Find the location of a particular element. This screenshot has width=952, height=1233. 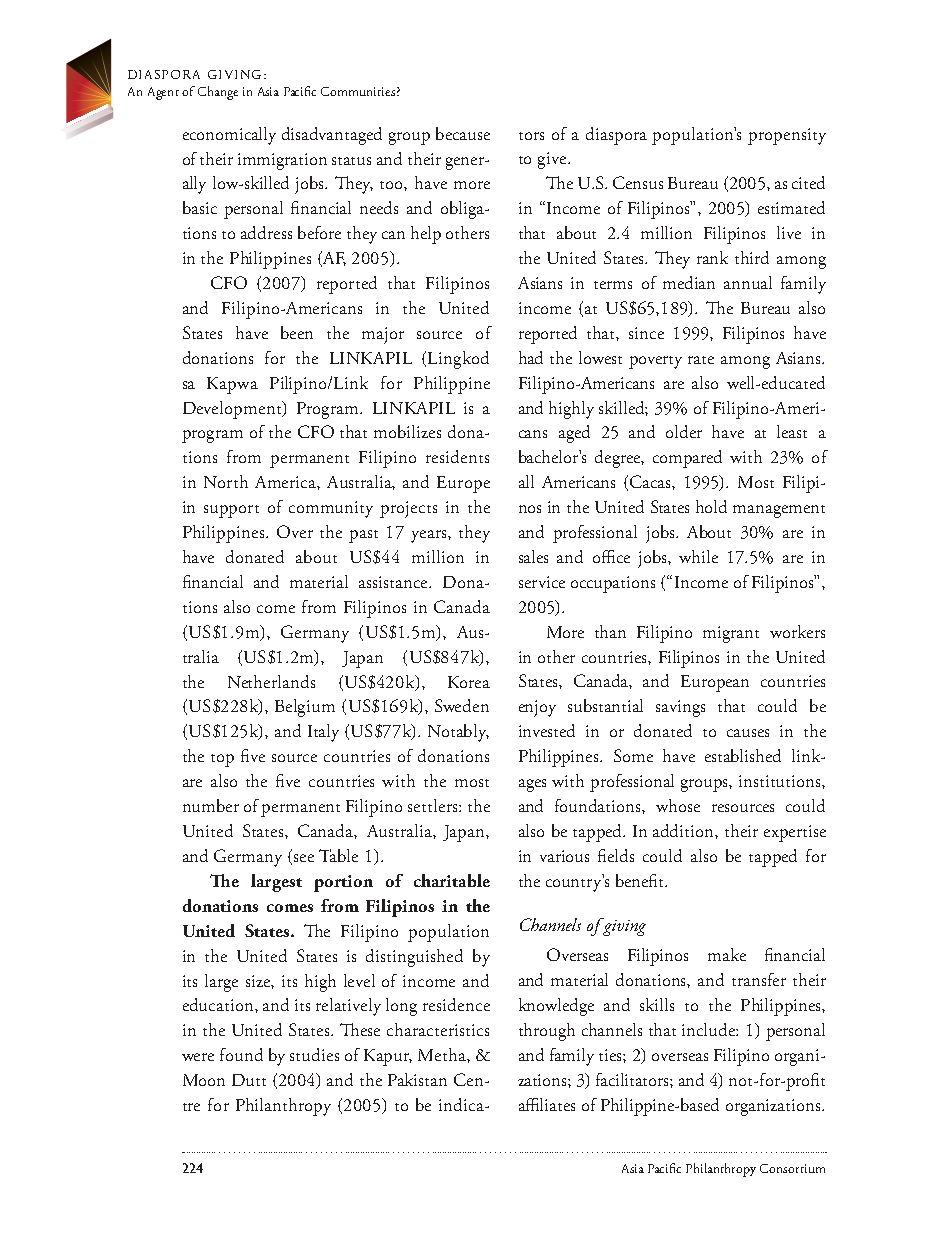

Moon is located at coordinates (204, 1080).
